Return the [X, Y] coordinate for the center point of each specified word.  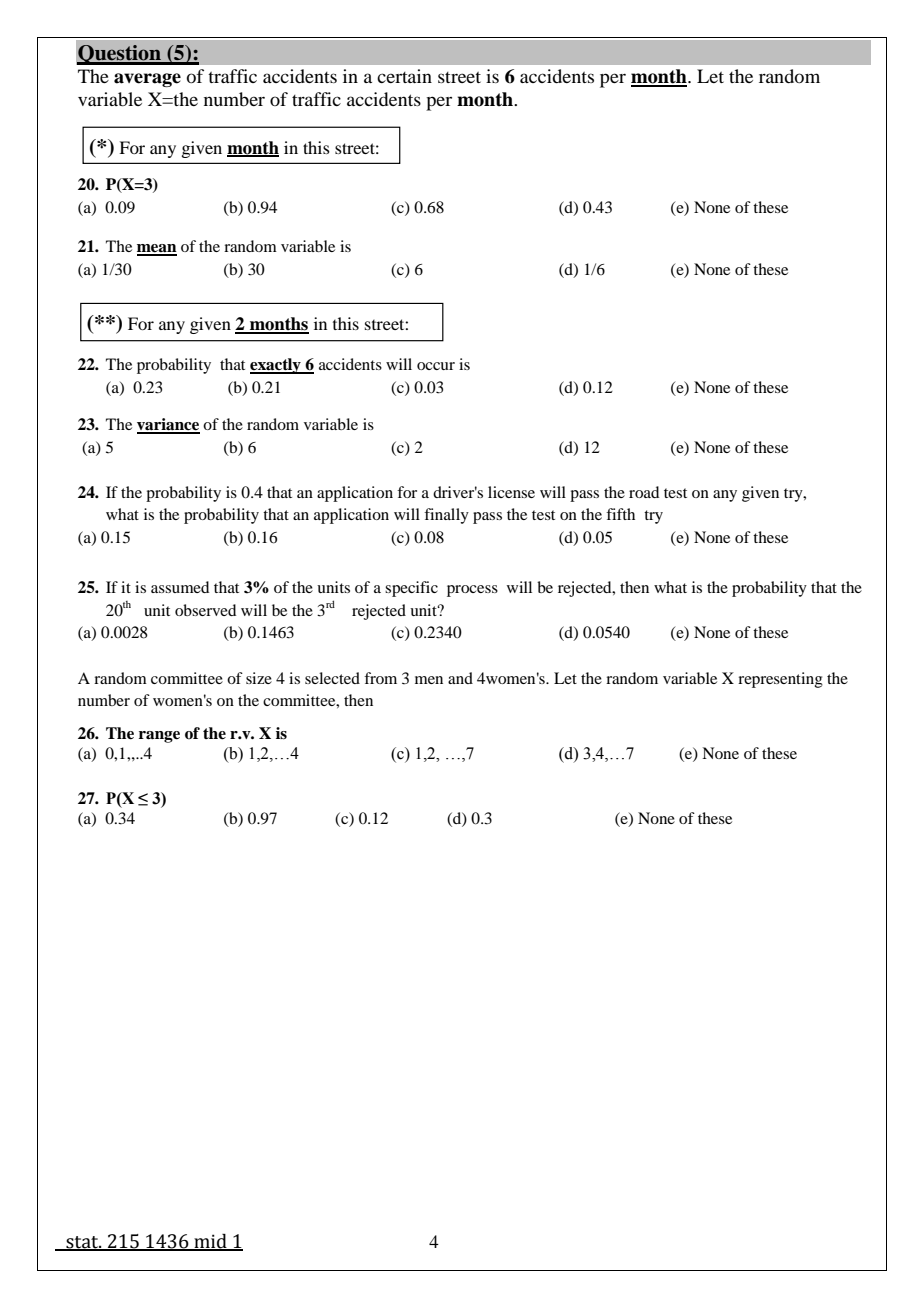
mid [210, 1242]
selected [332, 678]
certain [404, 76]
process [472, 591]
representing [780, 680]
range [159, 737]
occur [436, 366]
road [644, 492]
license [511, 492]
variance [168, 425]
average [147, 80]
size [259, 678]
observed [205, 610]
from [380, 678]
